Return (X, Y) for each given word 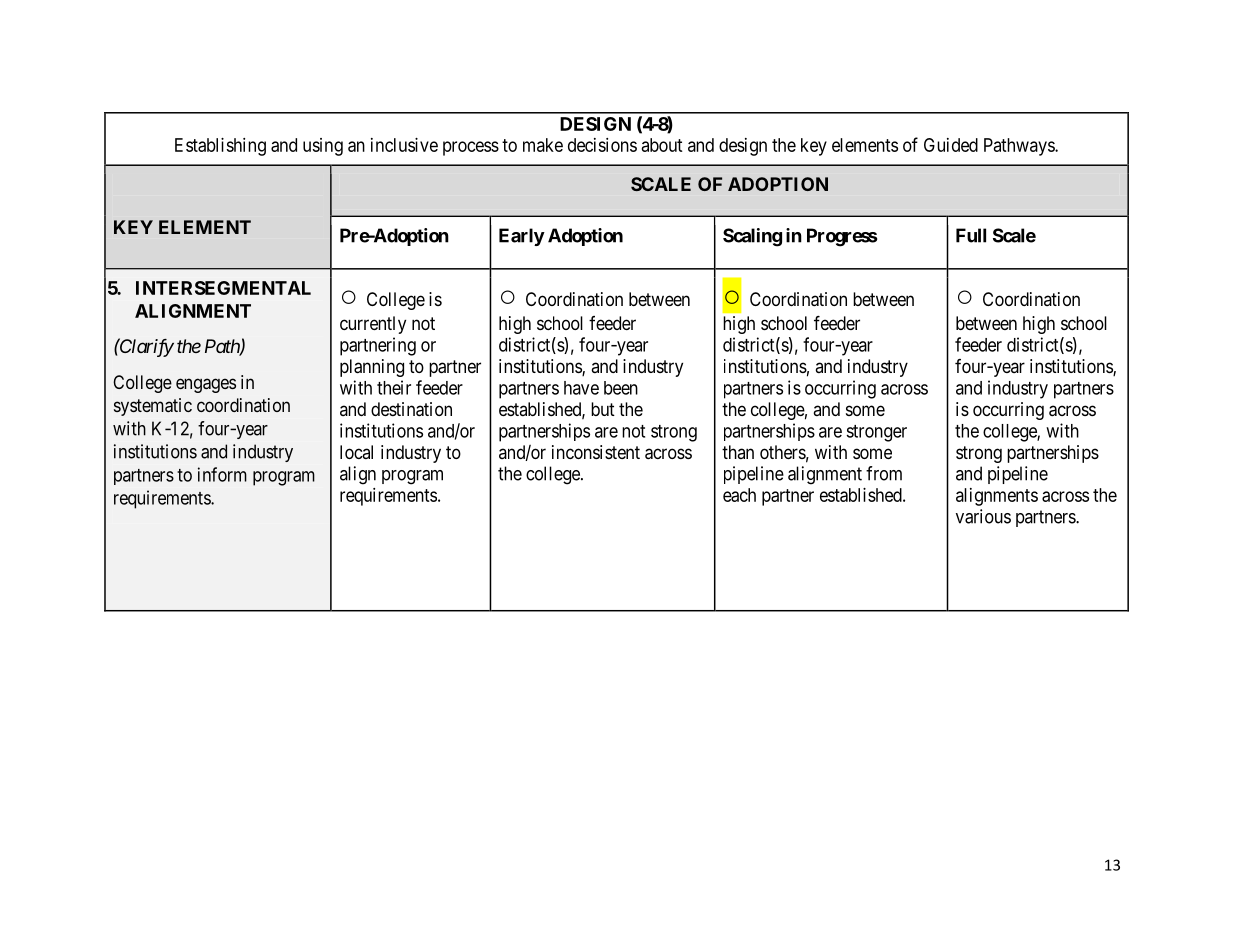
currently (373, 325)
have (581, 388)
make (543, 145)
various (983, 516)
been (621, 388)
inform (222, 474)
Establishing (220, 147)
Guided (951, 145)
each (739, 495)
